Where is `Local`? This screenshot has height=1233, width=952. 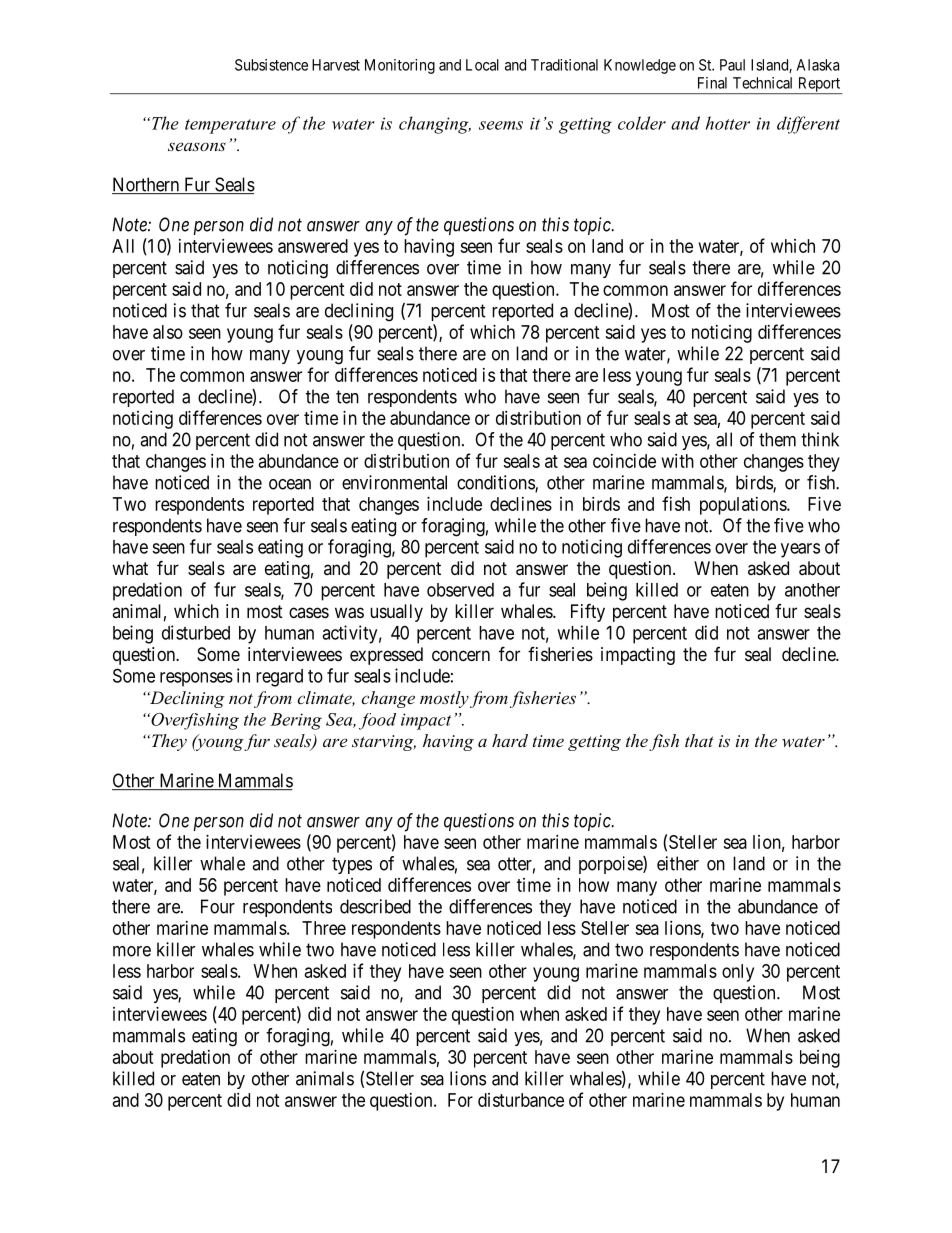
Local is located at coordinates (482, 65).
